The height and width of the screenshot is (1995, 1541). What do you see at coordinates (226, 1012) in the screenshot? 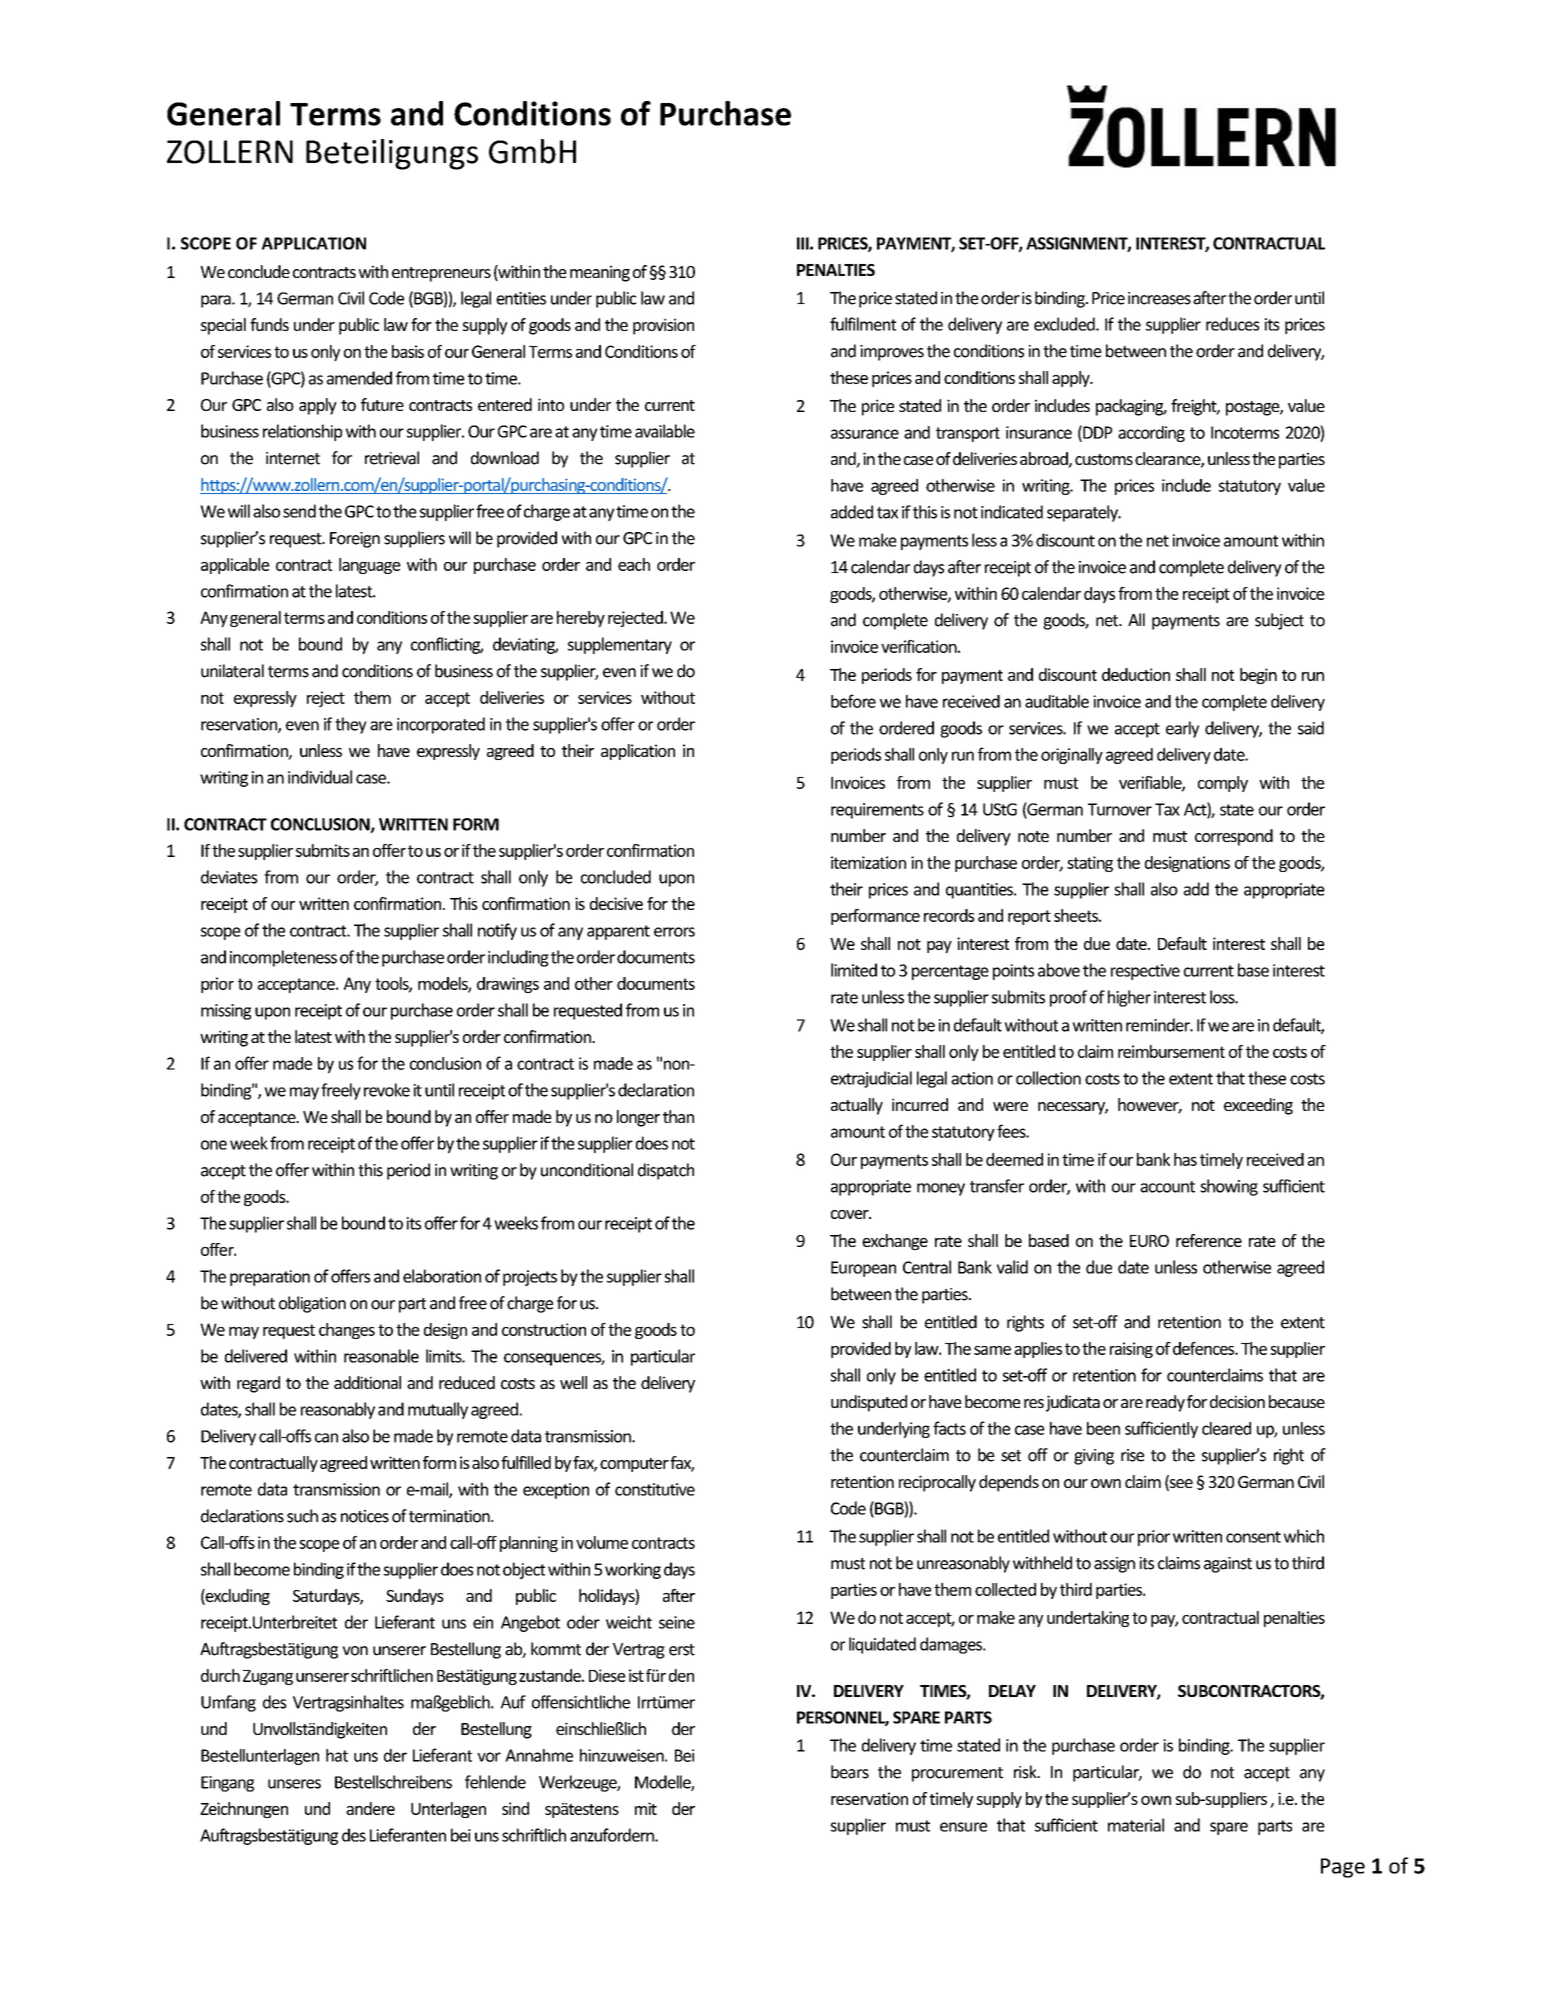
I see `missing` at bounding box center [226, 1012].
